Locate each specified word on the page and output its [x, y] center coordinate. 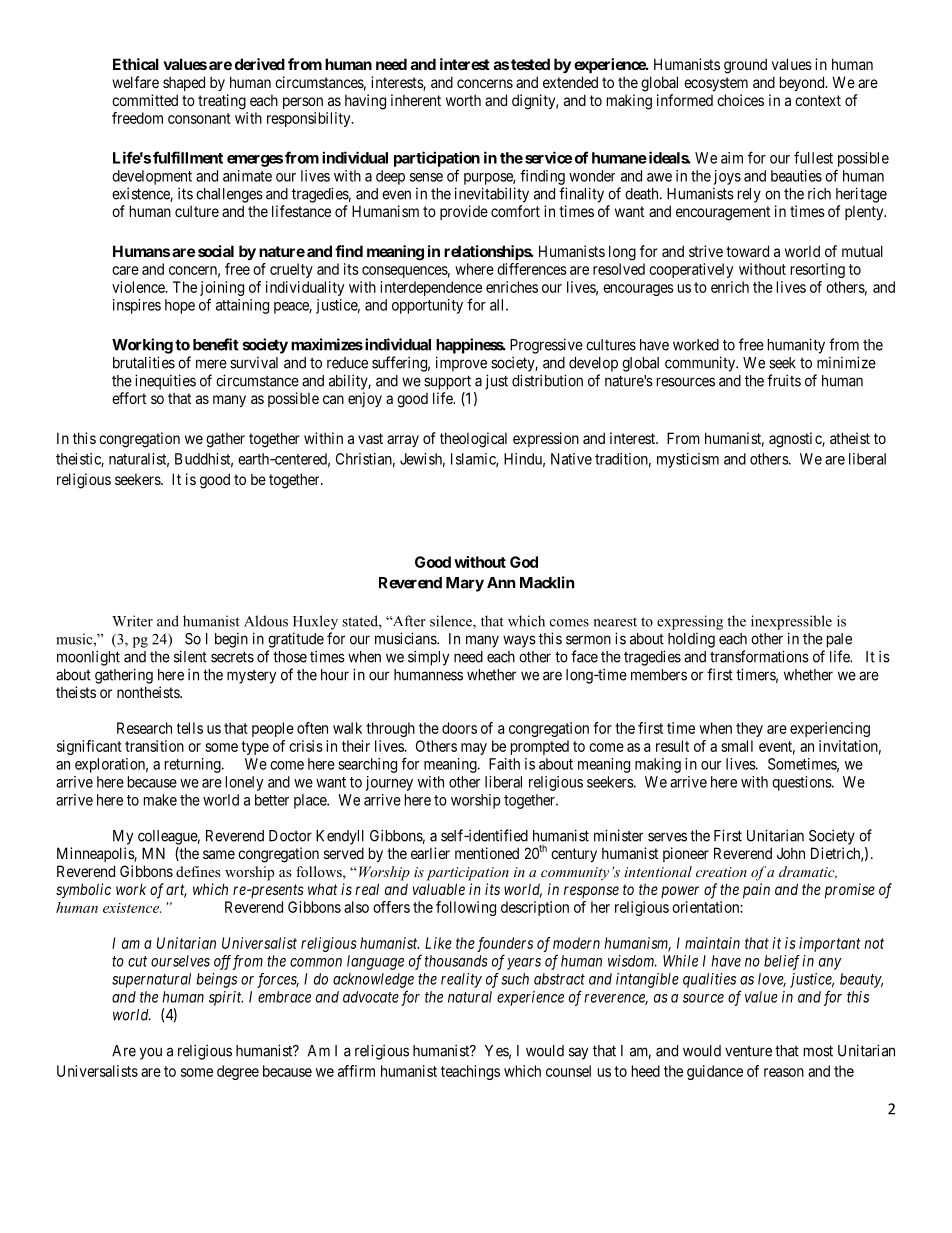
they [749, 729]
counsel [568, 1071]
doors [459, 728]
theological [473, 440]
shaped [184, 83]
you [151, 1053]
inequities [165, 382]
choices [740, 100]
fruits [784, 380]
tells [190, 728]
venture [748, 1051]
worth [463, 100]
